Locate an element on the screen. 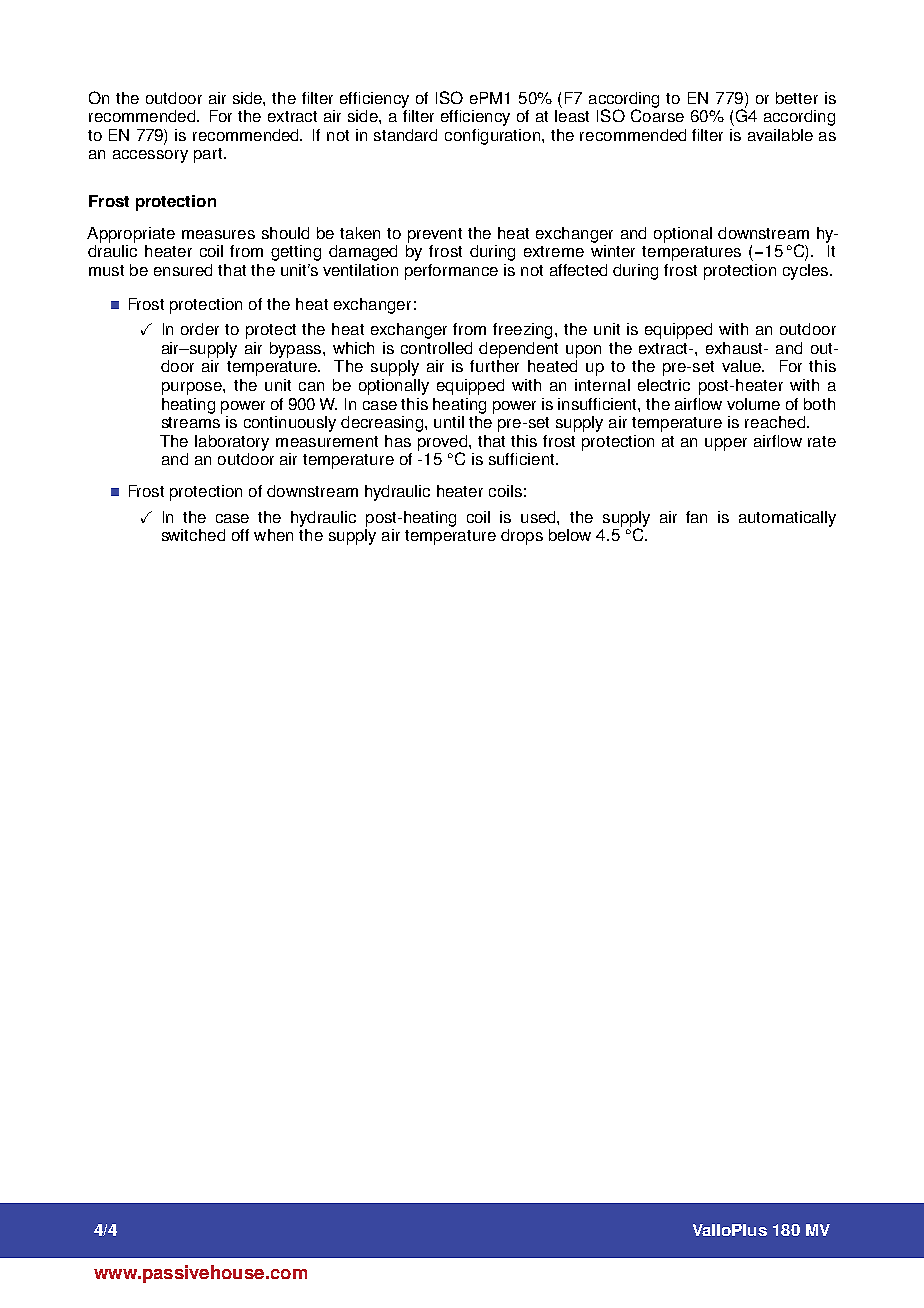 The width and height of the screenshot is (924, 1308). configuration is located at coordinates (492, 137).
